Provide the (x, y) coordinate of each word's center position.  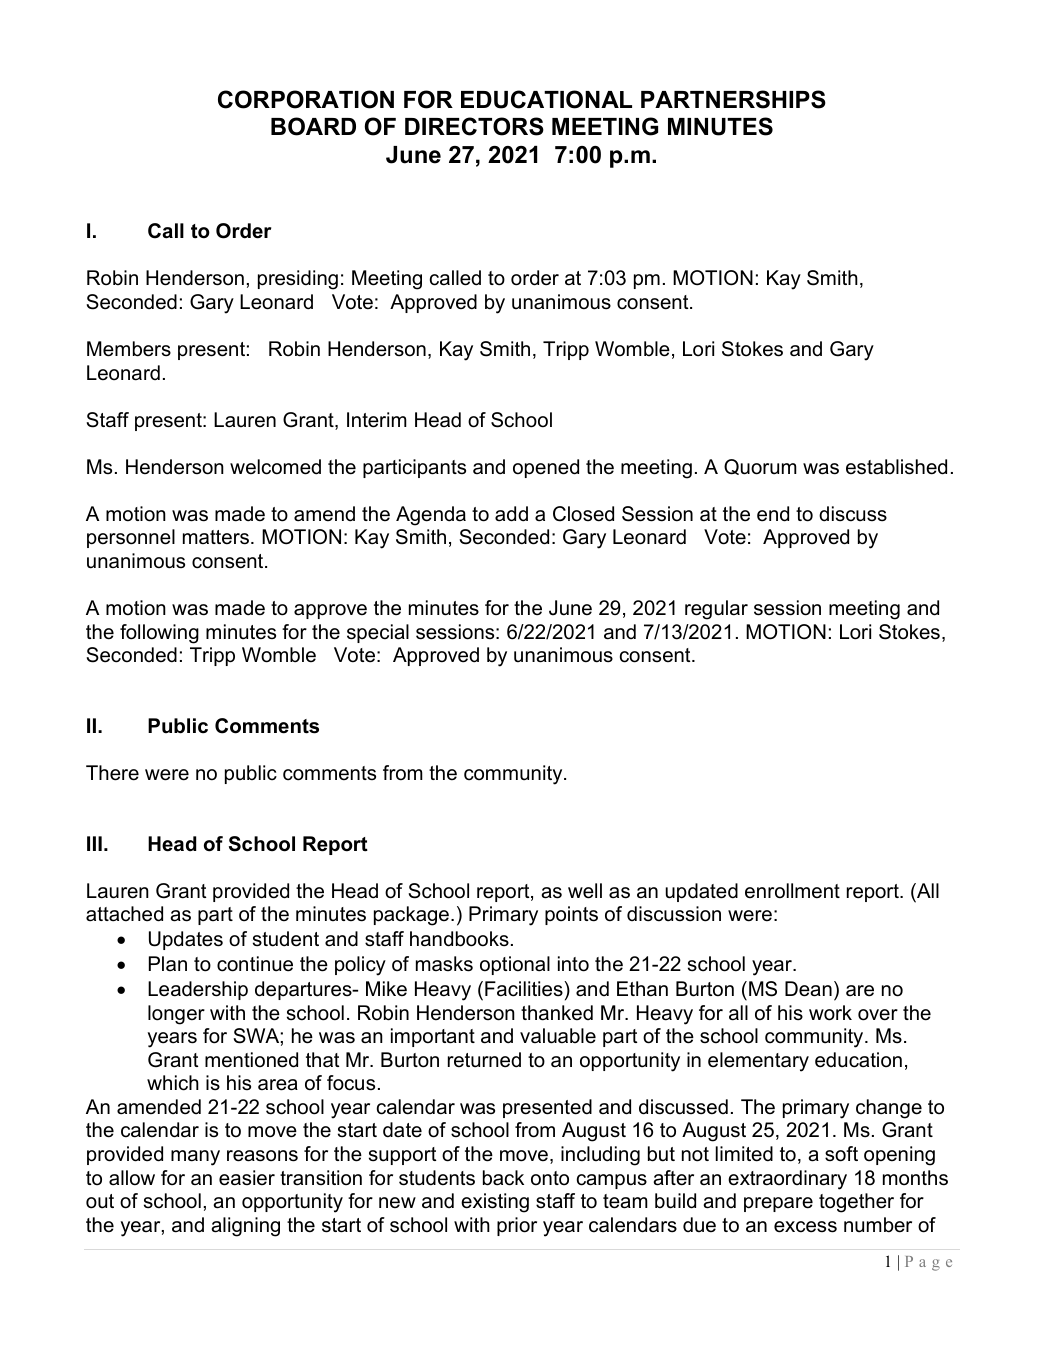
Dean (808, 989)
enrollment (792, 891)
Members (129, 349)
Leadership (198, 990)
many (195, 1158)
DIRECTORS (474, 126)
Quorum (760, 467)
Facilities (525, 989)
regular (716, 610)
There (112, 773)
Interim (377, 420)
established (896, 467)
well (585, 891)
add (511, 514)
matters (217, 537)
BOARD (313, 126)
